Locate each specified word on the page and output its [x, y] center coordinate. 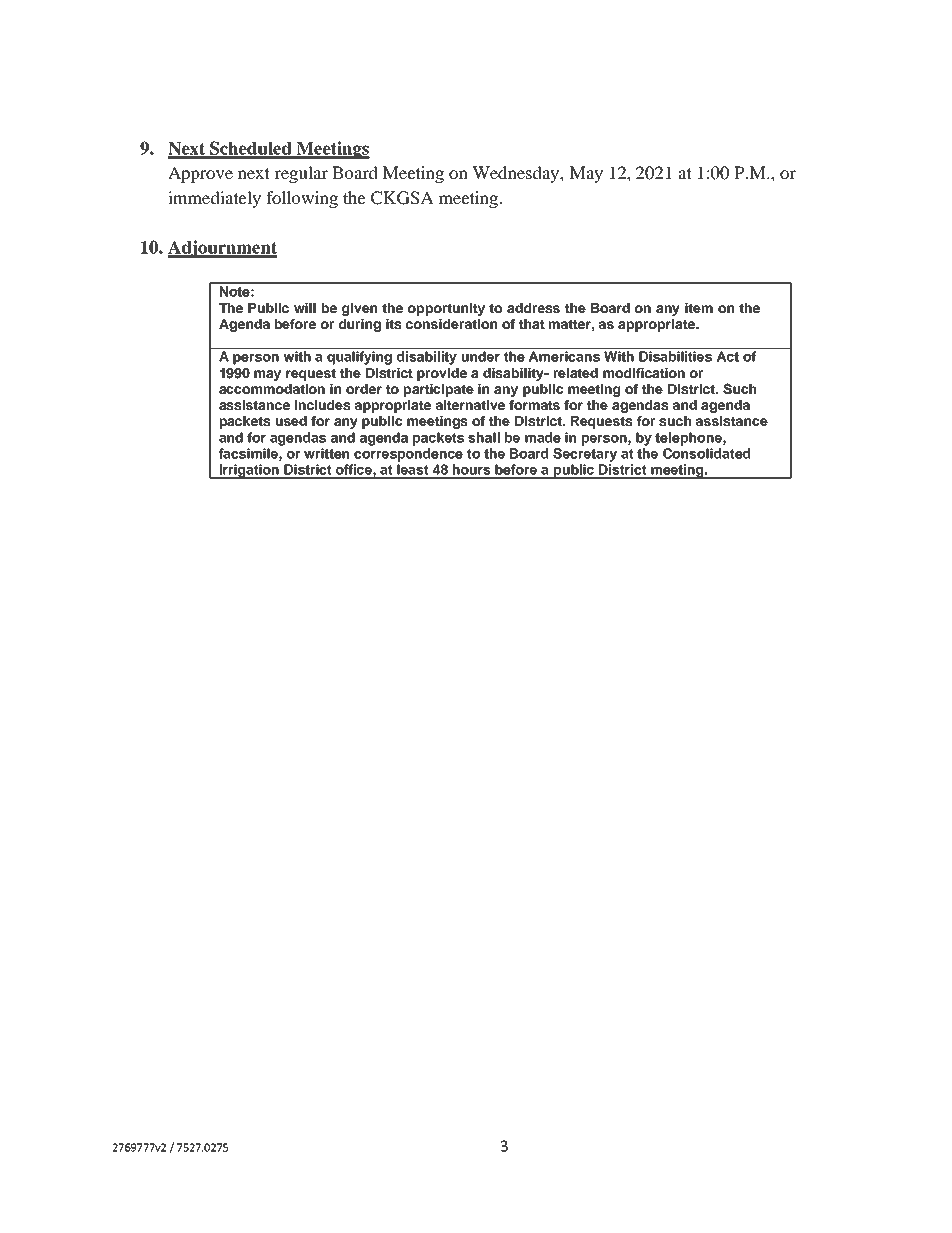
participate [439, 390]
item [699, 308]
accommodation [272, 389]
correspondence [408, 455]
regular [301, 174]
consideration [451, 324]
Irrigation [249, 471]
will [305, 308]
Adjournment [222, 249]
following [302, 199]
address [533, 308]
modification [644, 373]
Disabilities [675, 356]
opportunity [446, 309]
